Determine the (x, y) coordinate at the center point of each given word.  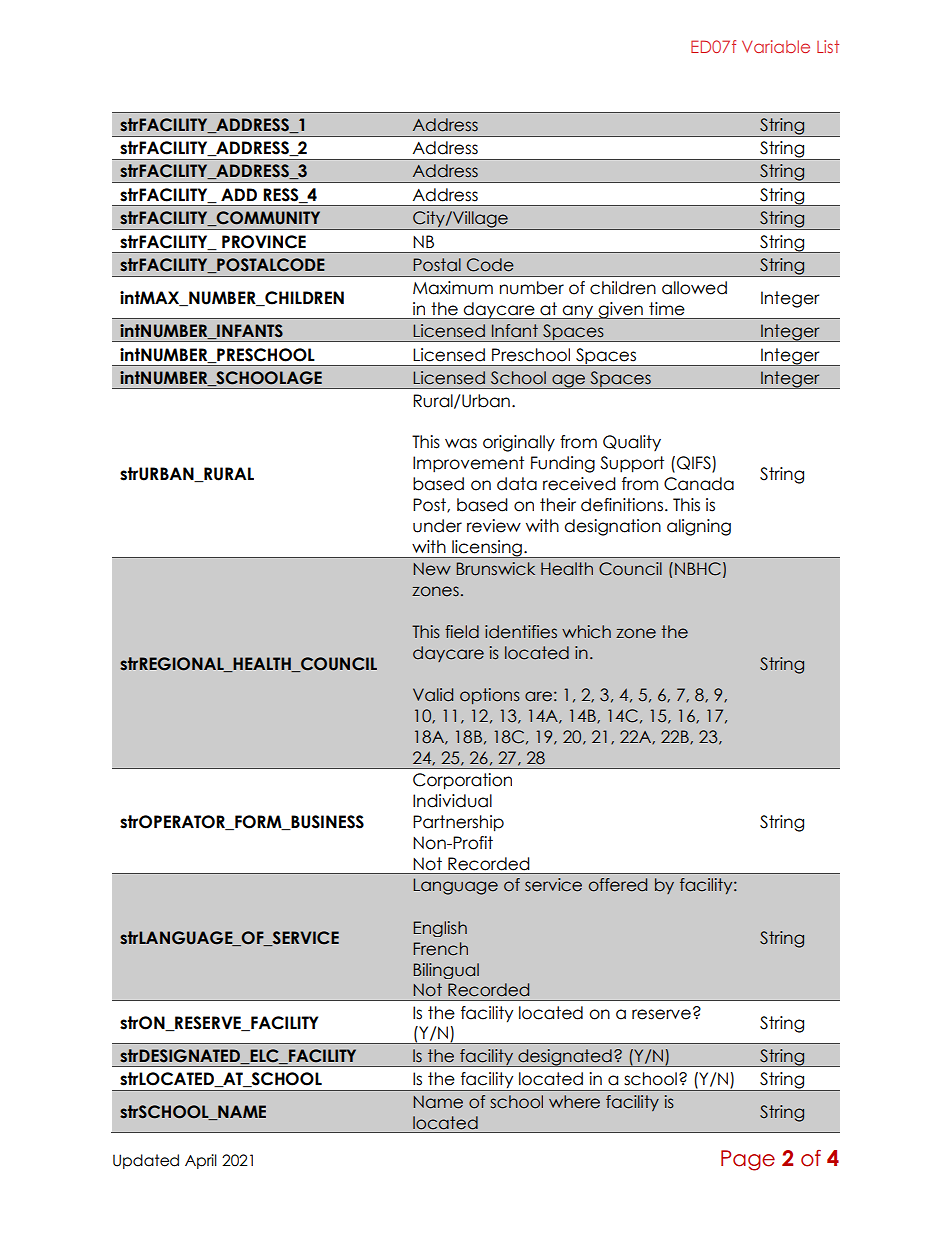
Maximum (453, 288)
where (574, 1102)
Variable (776, 46)
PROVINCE (264, 242)
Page (748, 1160)
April (201, 1161)
